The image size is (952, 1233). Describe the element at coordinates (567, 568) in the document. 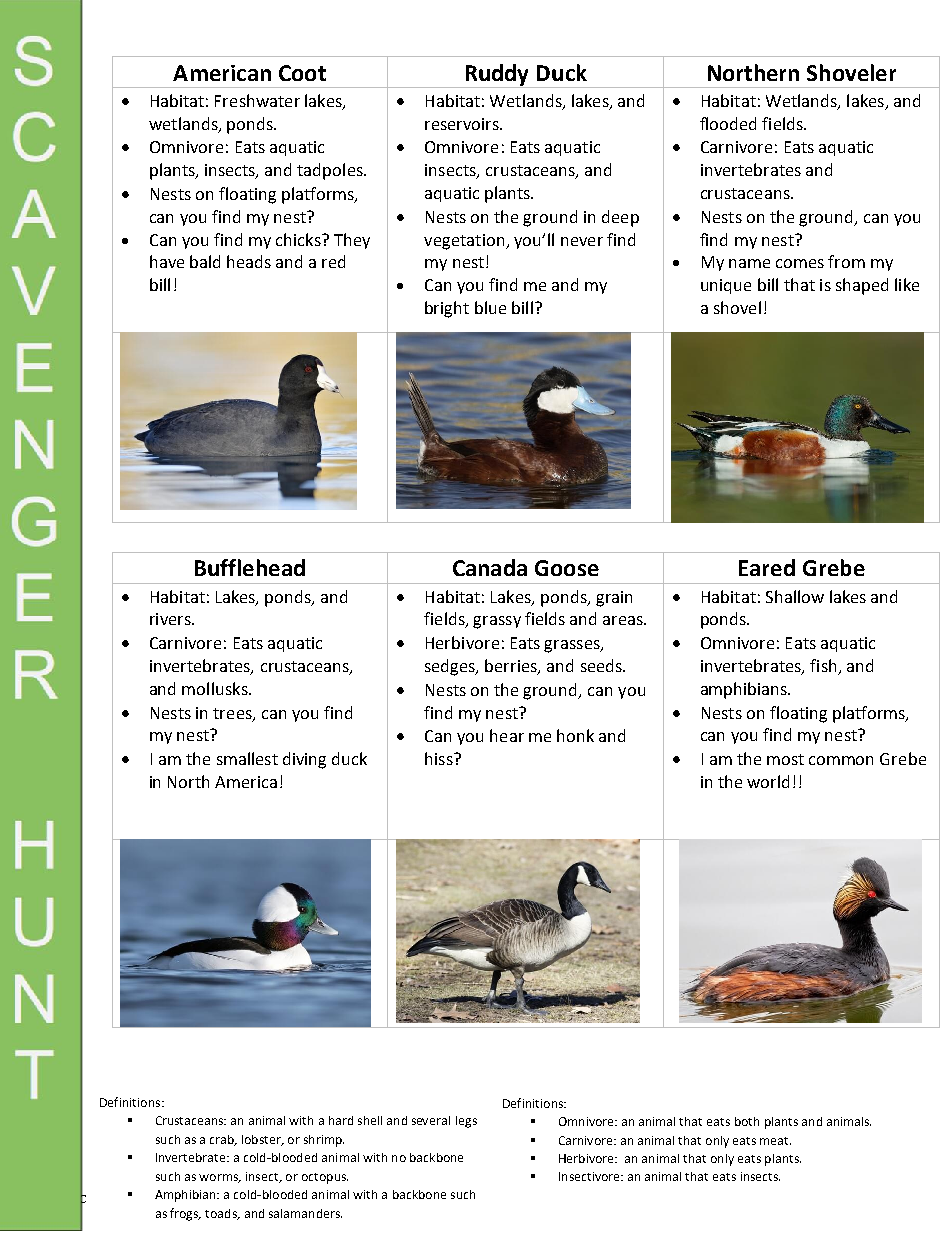

I see `Goose` at that location.
